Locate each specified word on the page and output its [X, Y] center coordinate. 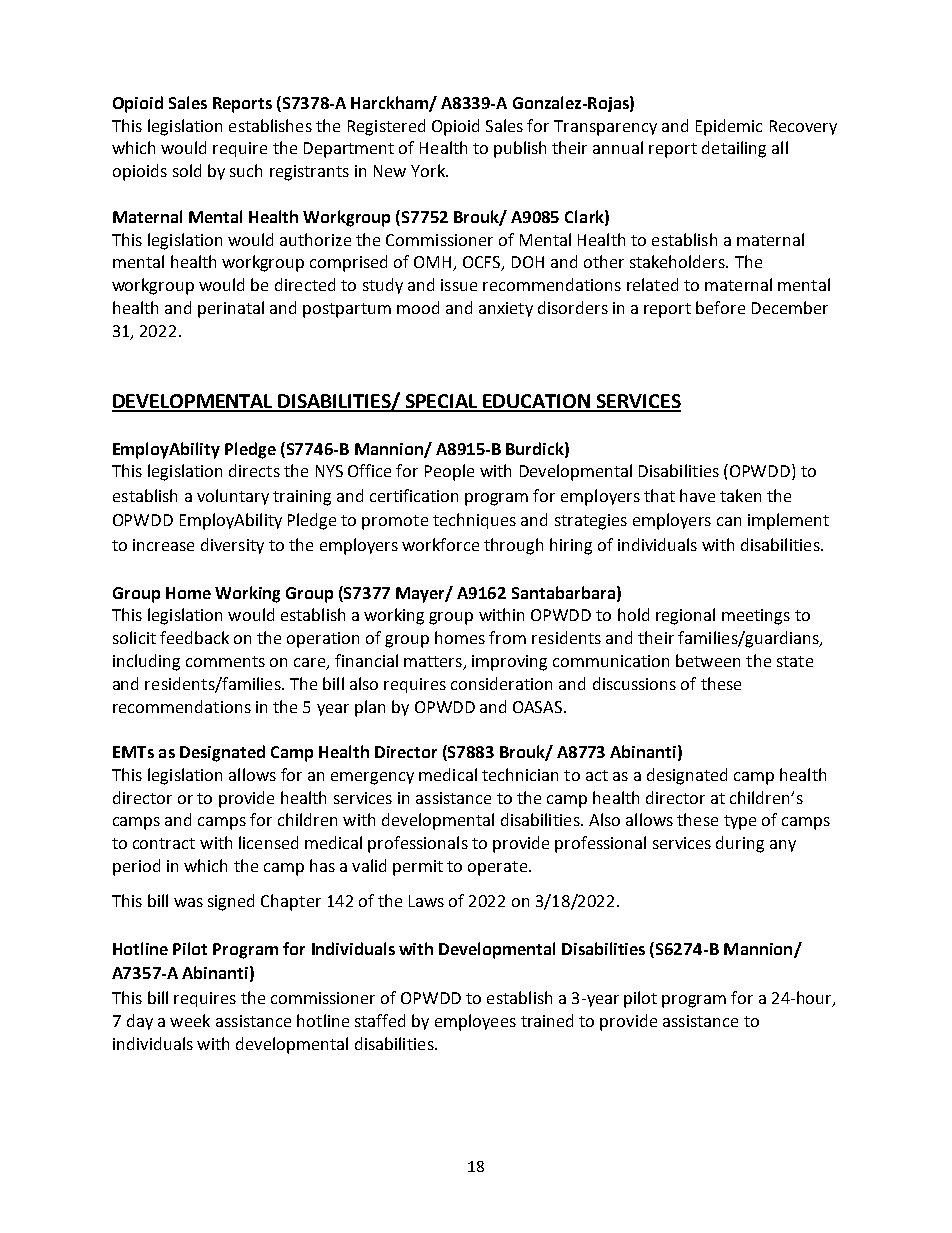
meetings [756, 617]
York [429, 170]
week [190, 1020]
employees [475, 1022]
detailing [734, 149]
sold [187, 170]
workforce [440, 544]
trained [547, 1020]
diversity [232, 546]
